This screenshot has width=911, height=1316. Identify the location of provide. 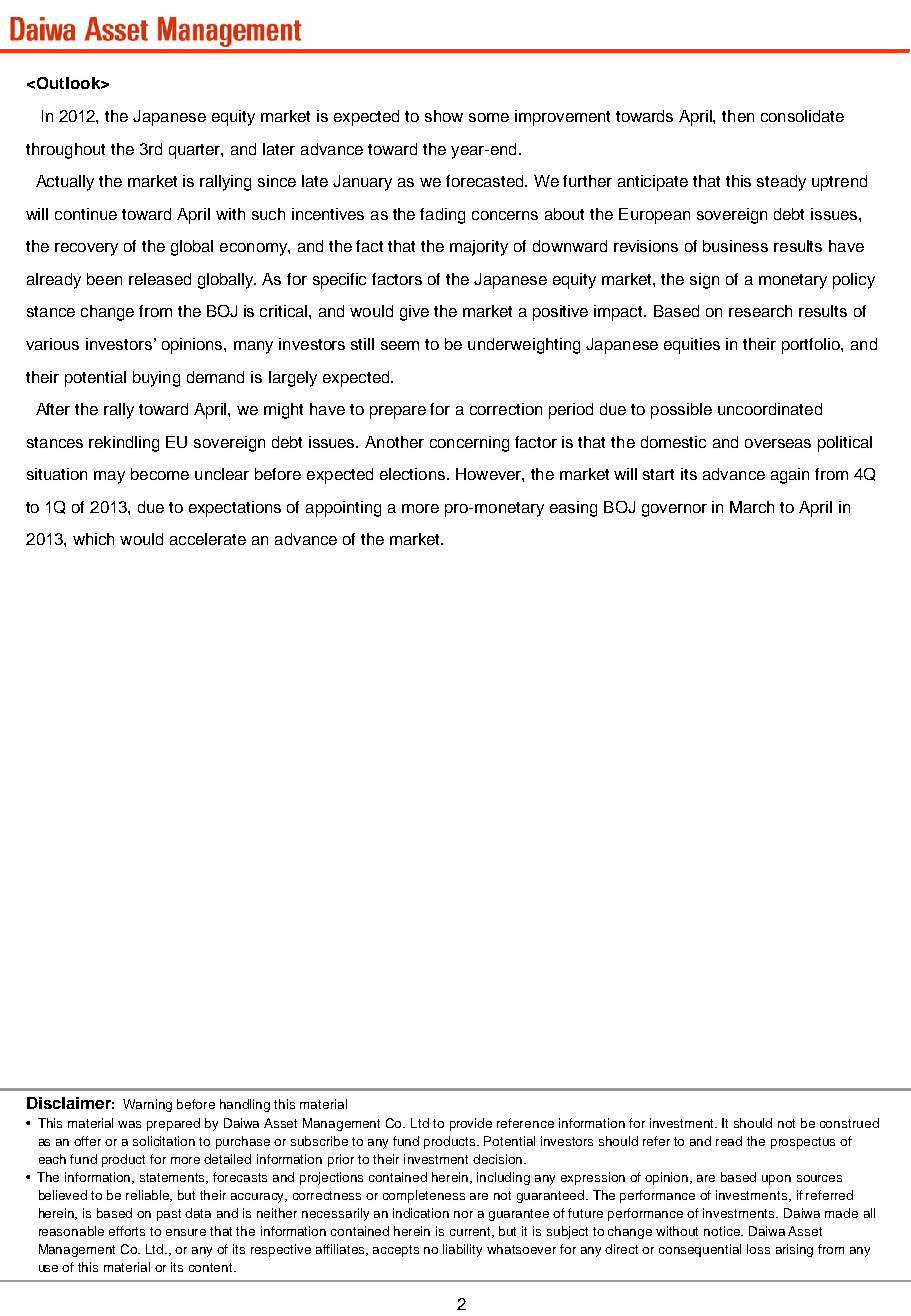
(471, 1124).
